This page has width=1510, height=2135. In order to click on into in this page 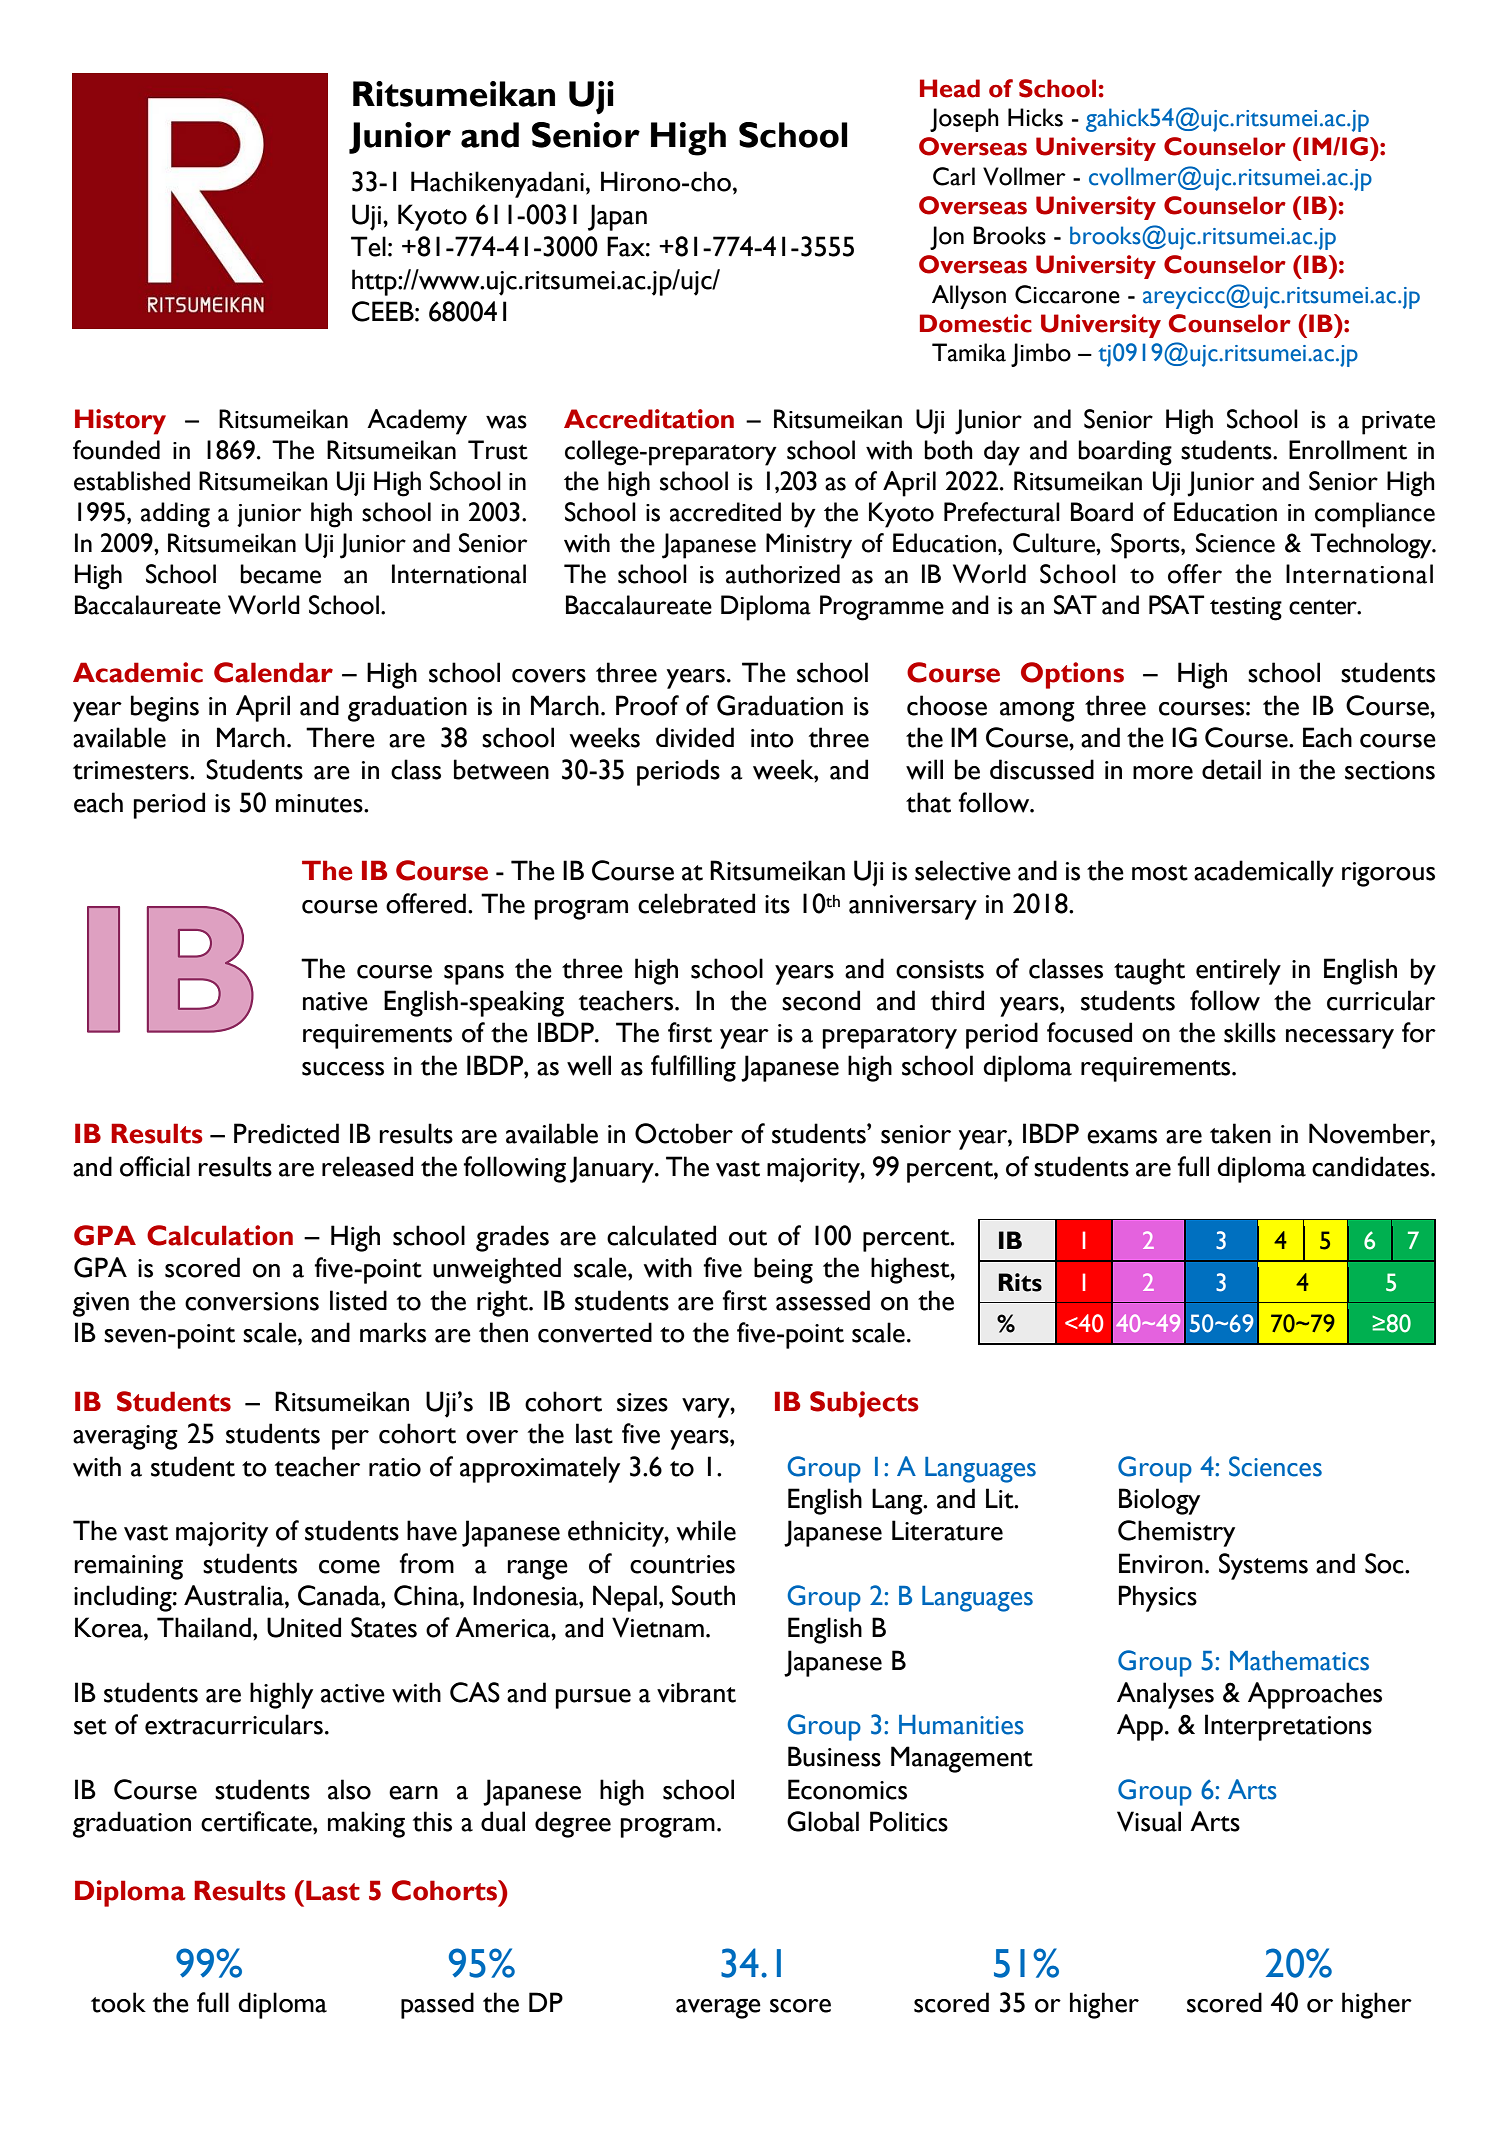, I will do `click(772, 738)`.
